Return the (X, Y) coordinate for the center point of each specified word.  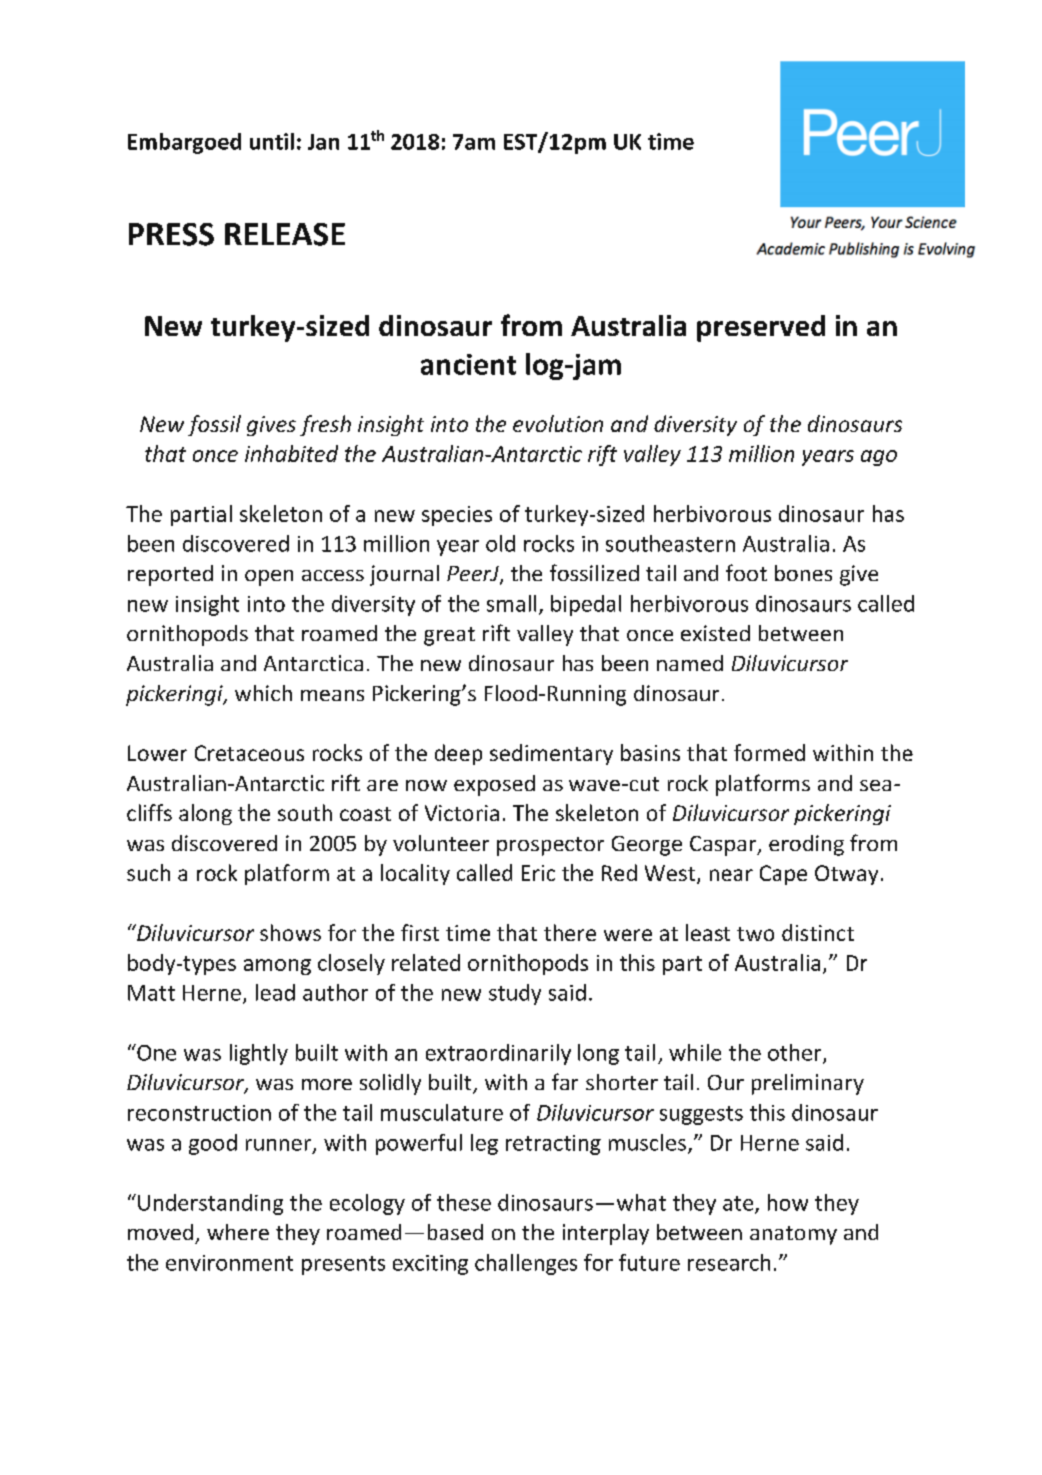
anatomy (793, 1235)
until (272, 141)
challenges (526, 1264)
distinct (818, 932)
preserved (761, 328)
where (238, 1232)
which (263, 693)
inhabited (291, 453)
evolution (558, 423)
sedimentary (551, 754)
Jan (323, 142)
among (277, 967)
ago (879, 458)
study (515, 994)
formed (769, 752)
